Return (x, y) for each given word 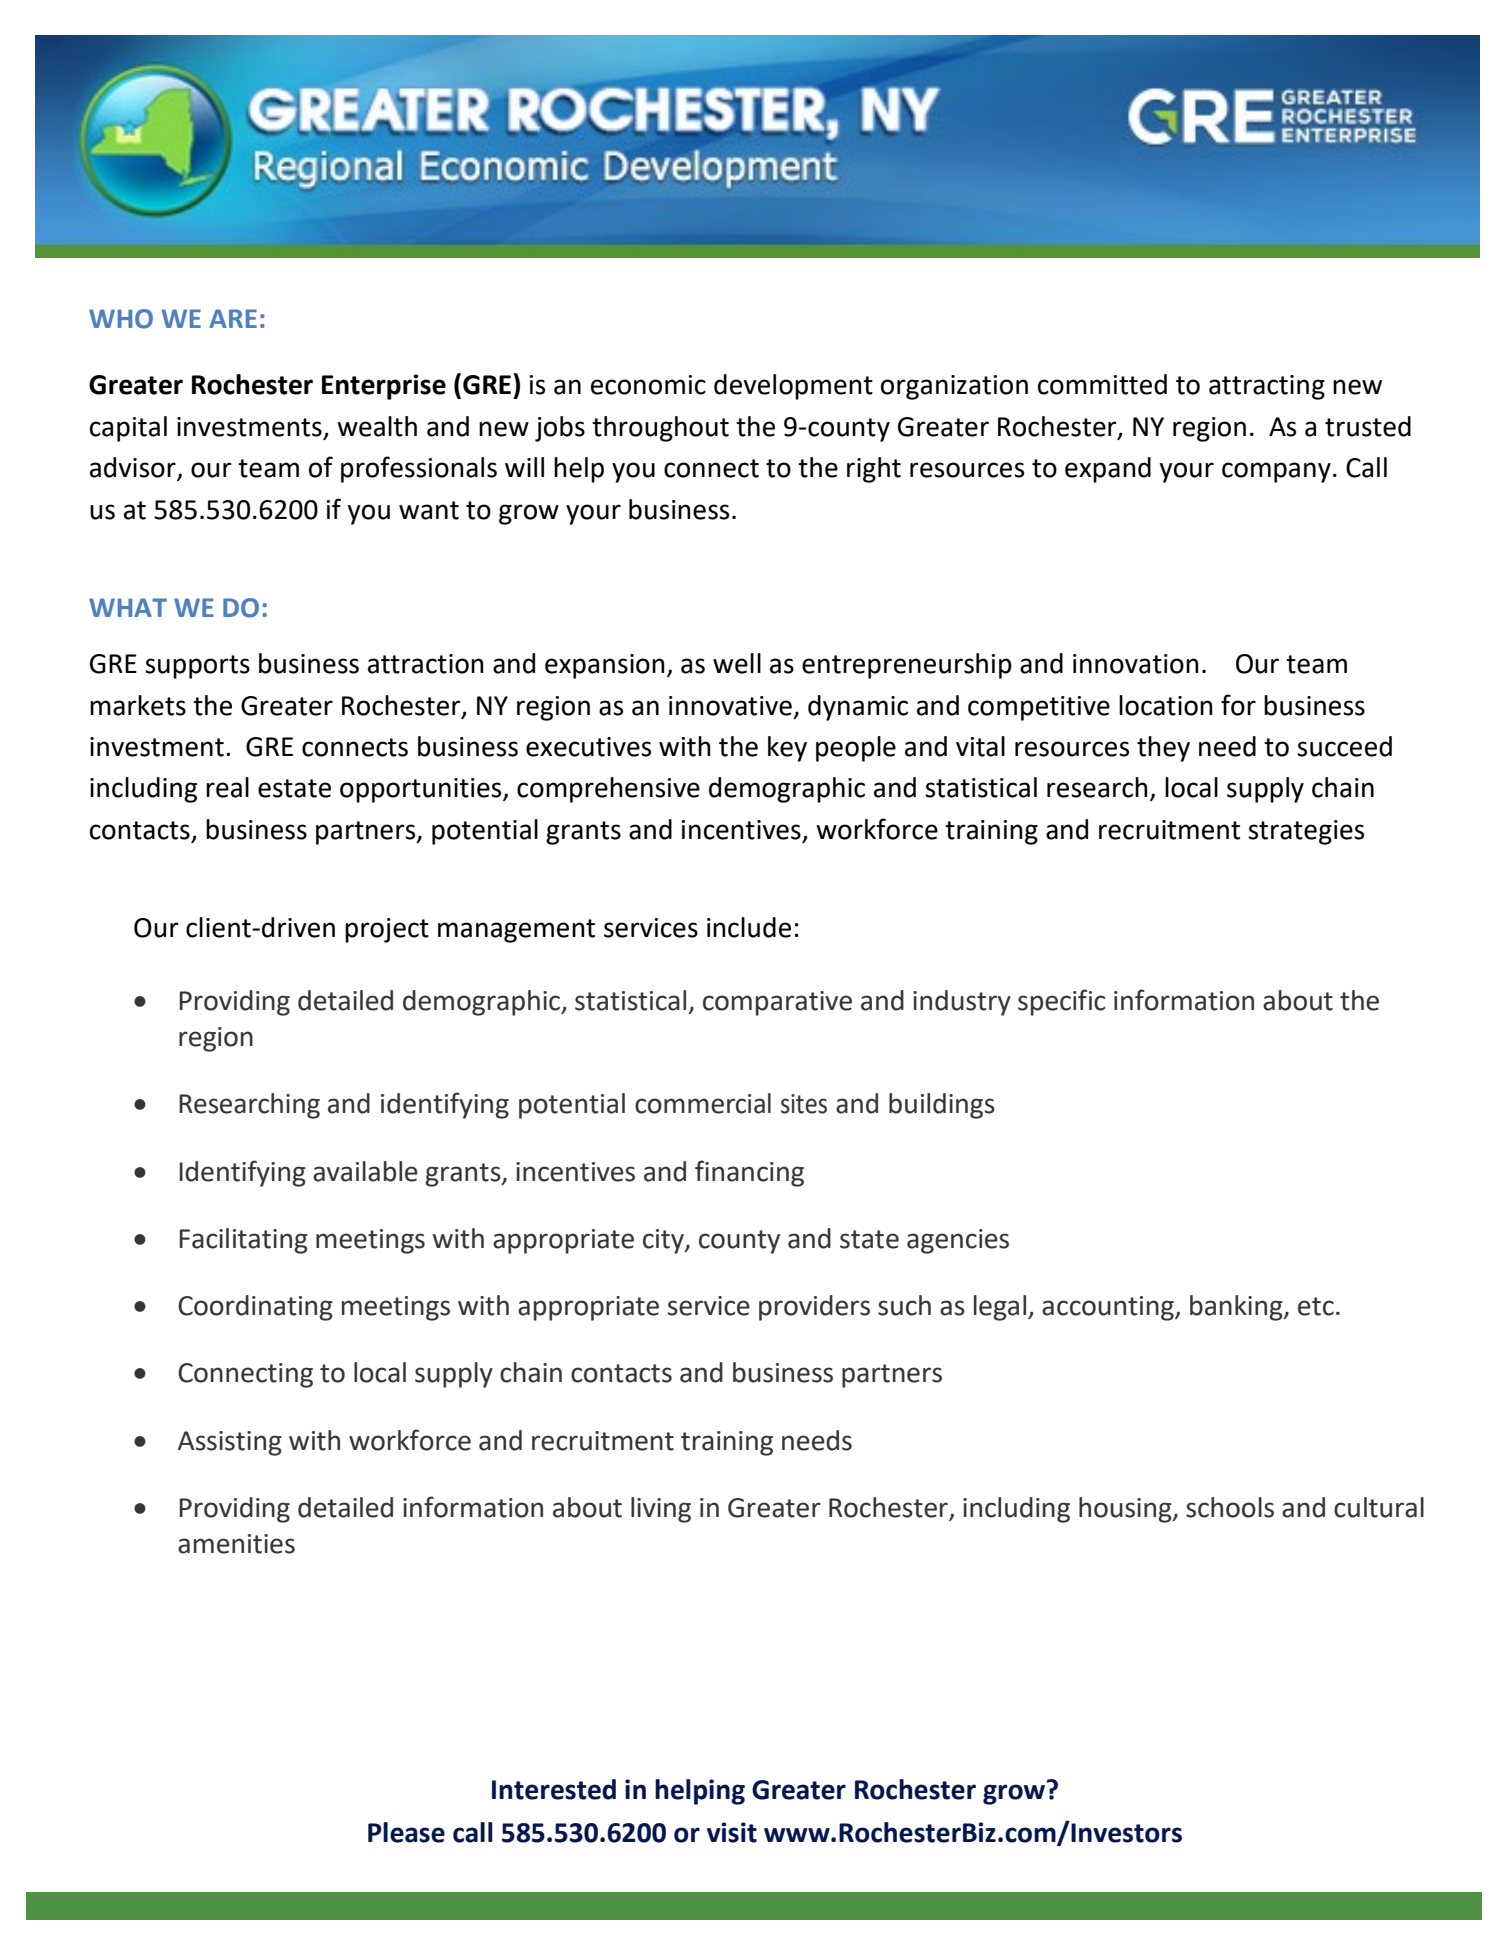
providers (814, 1308)
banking (1237, 1308)
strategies (1306, 832)
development (793, 387)
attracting (1267, 387)
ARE (233, 318)
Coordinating (255, 1308)
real (227, 787)
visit (732, 1832)
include (749, 927)
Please (406, 1832)
